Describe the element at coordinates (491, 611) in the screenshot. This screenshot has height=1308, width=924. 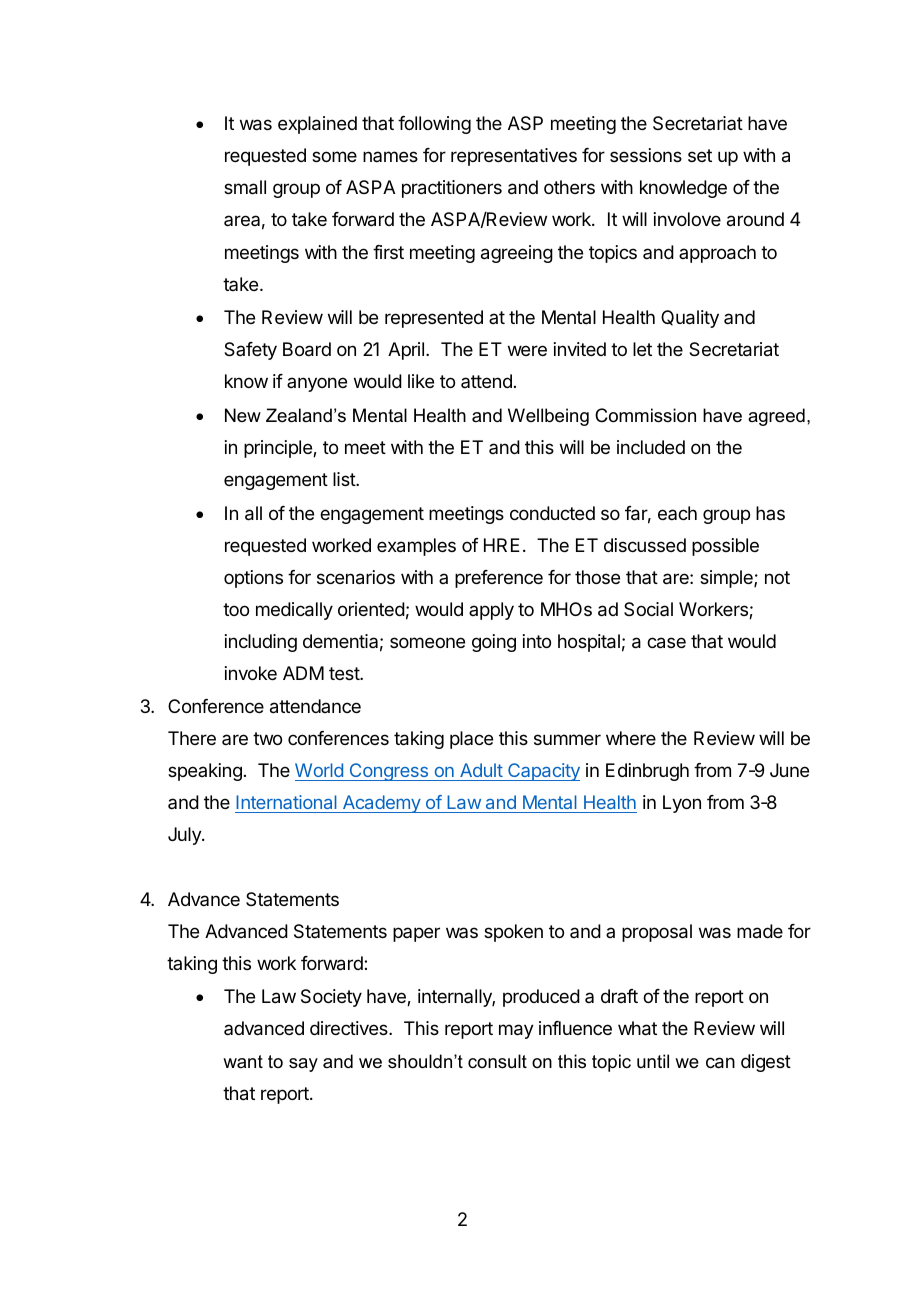
I see `apply` at that location.
